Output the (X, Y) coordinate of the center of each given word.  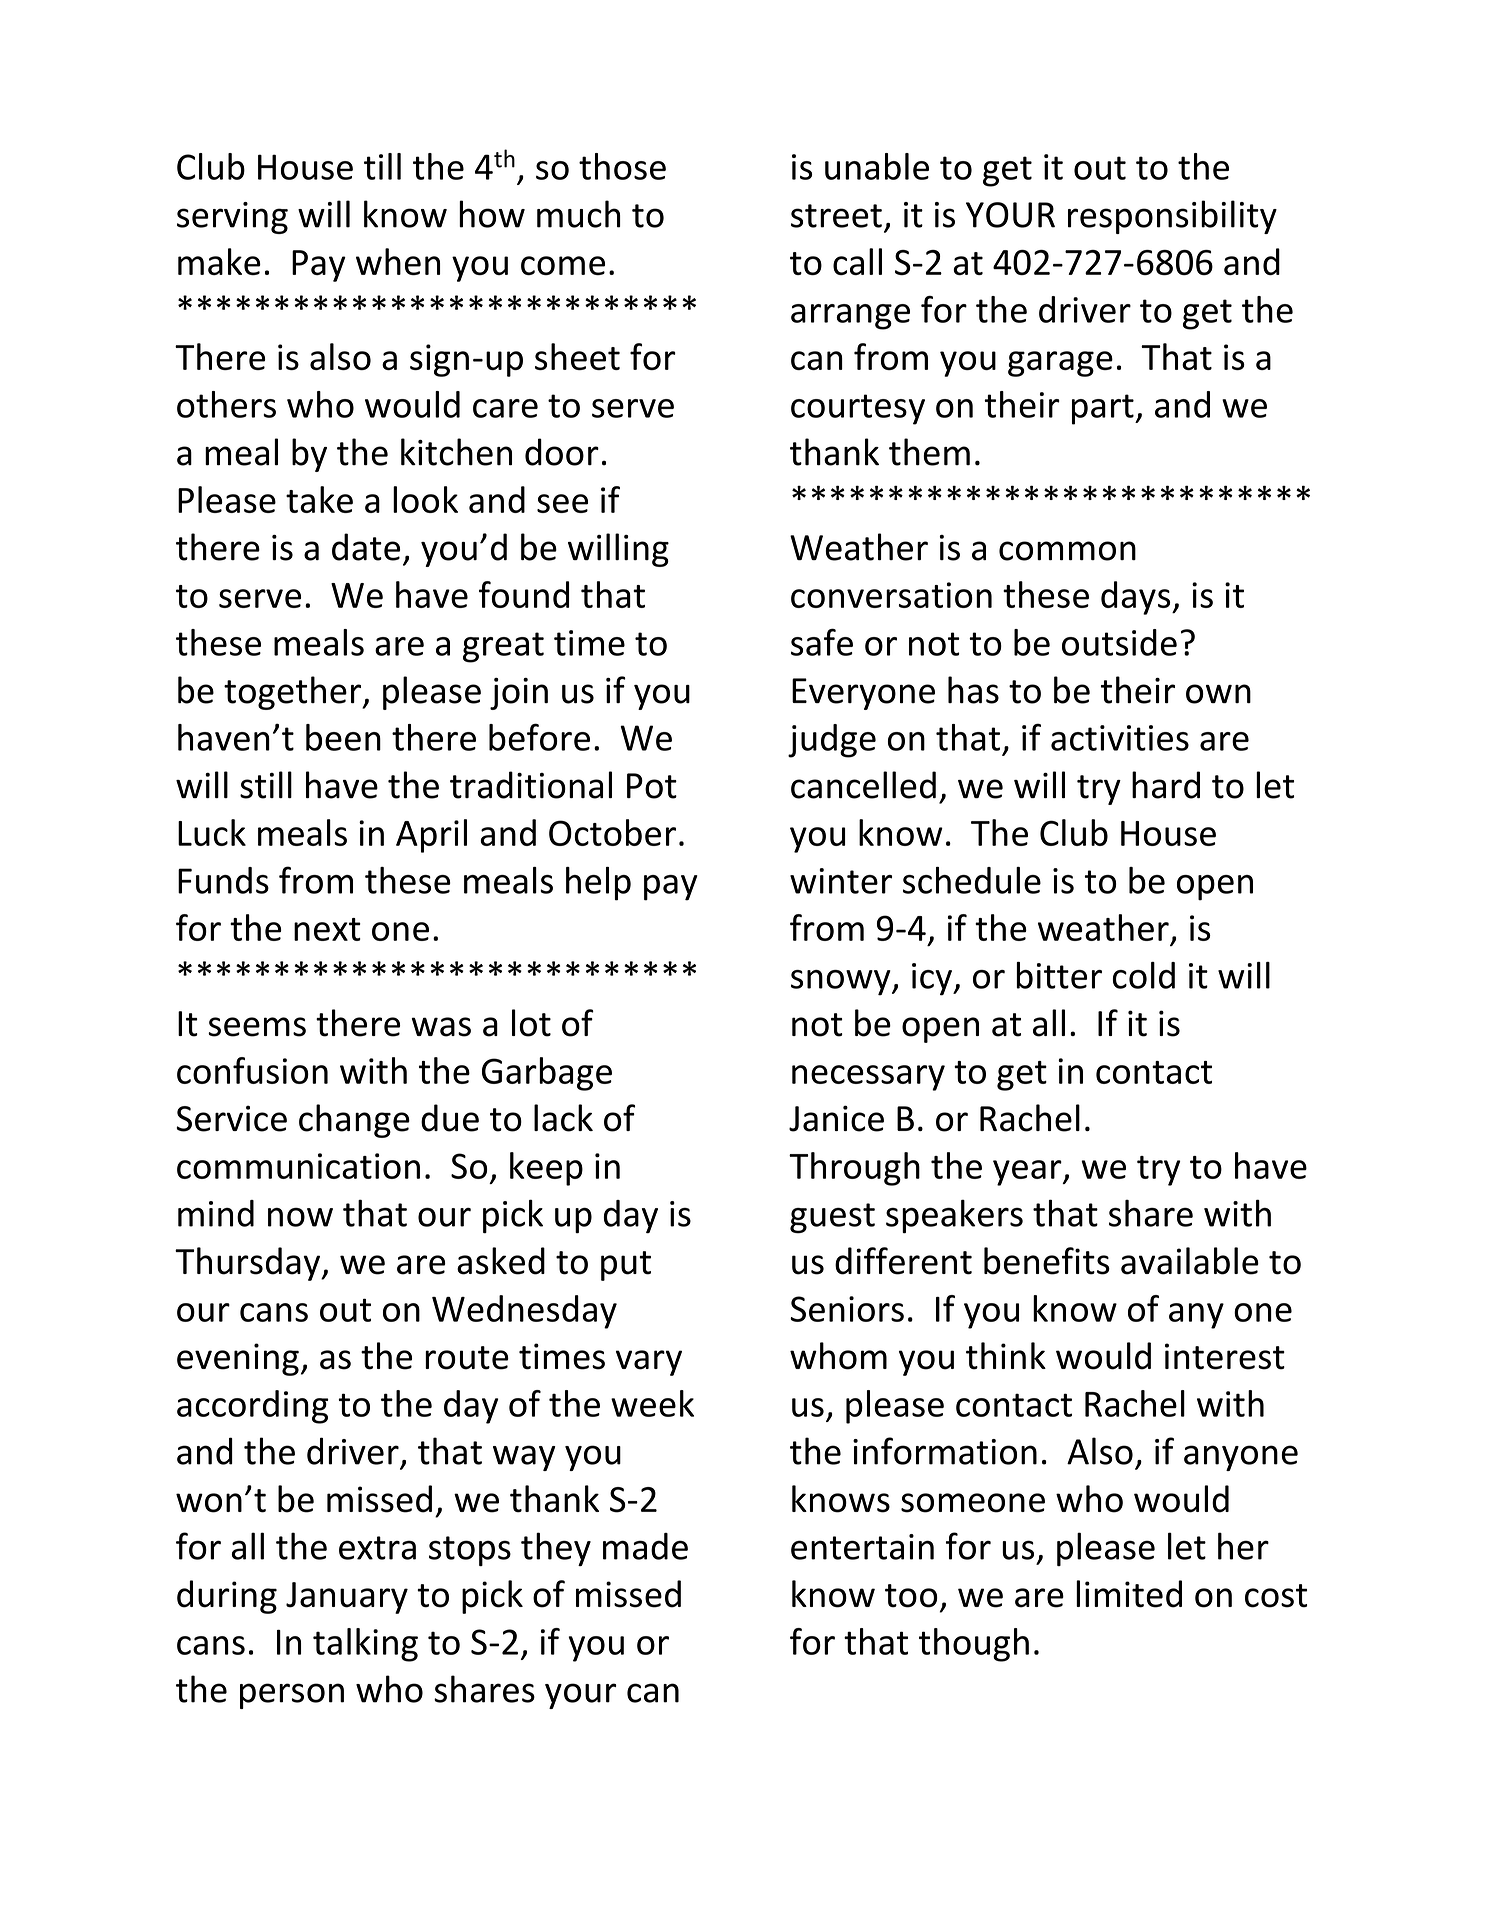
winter (841, 881)
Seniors (847, 1309)
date (366, 547)
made (645, 1546)
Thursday (249, 1264)
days (1137, 598)
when (398, 261)
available (1190, 1261)
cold (1144, 975)
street (836, 216)
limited (1129, 1594)
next (327, 929)
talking (365, 1645)
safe (822, 642)
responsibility (1172, 217)
